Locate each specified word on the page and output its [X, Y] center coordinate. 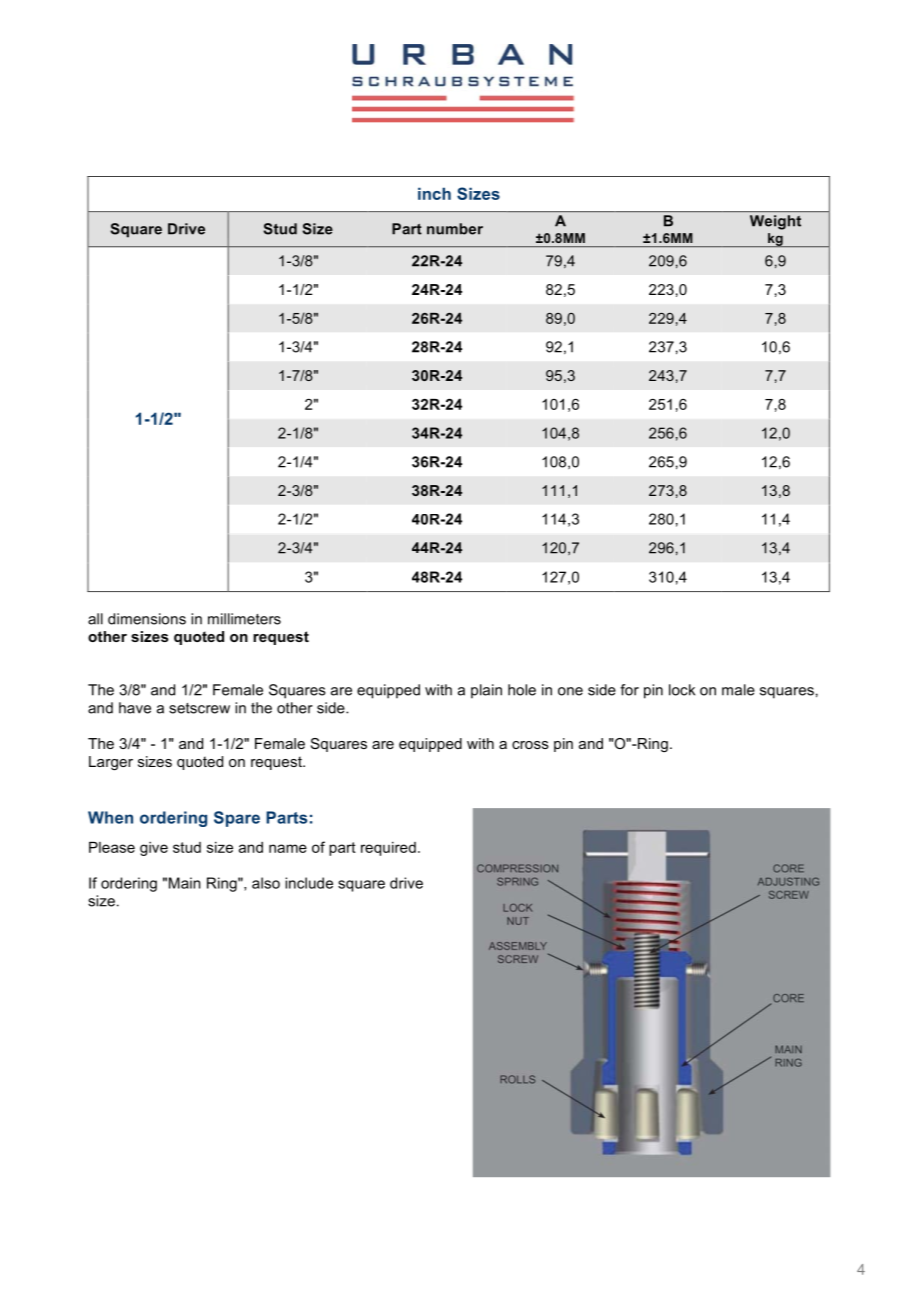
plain [486, 691]
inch [434, 193]
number [455, 229]
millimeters [244, 619]
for [629, 690]
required [388, 849]
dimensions [147, 619]
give [154, 849]
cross [530, 745]
